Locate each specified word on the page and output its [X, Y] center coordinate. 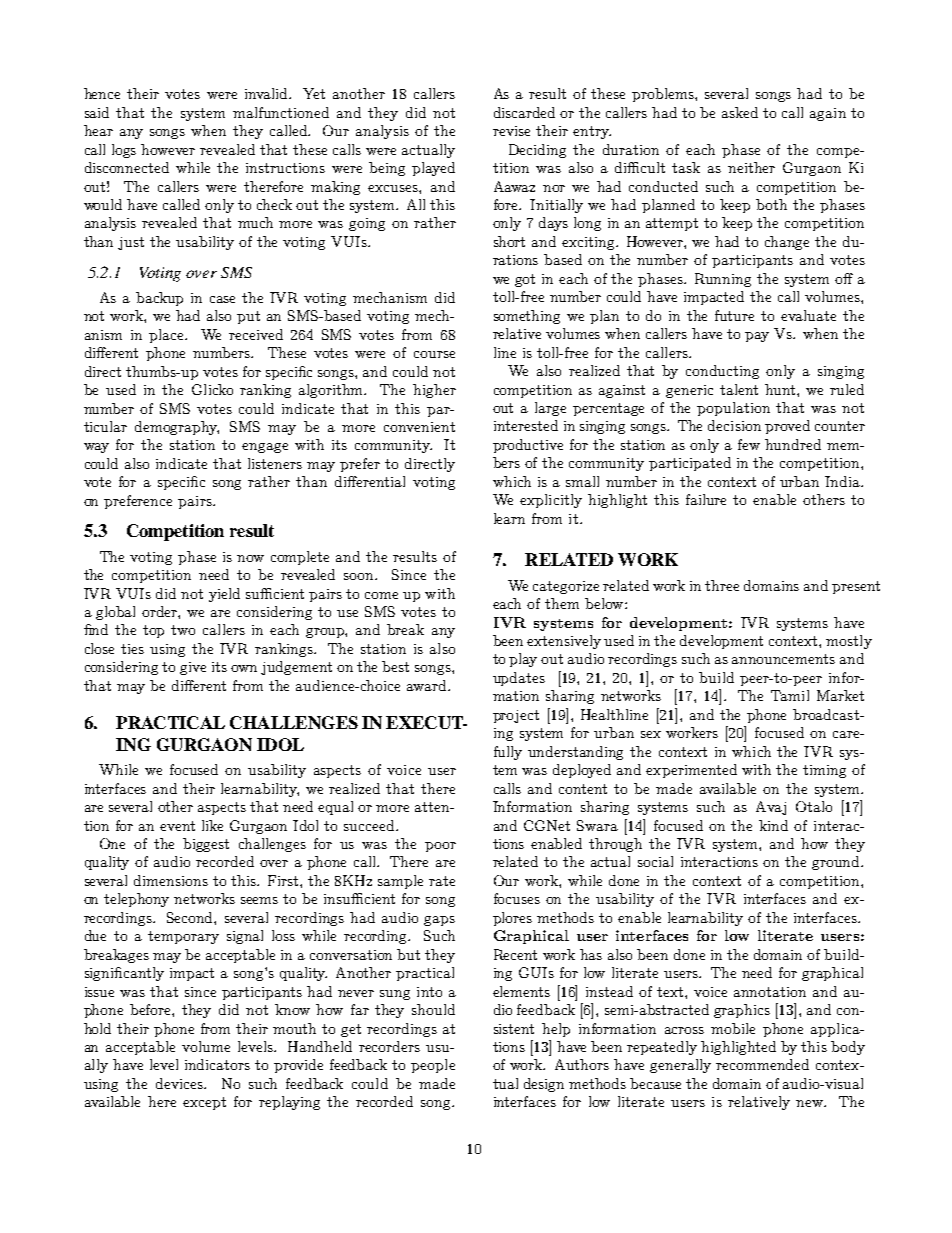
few [749, 444]
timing [824, 771]
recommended [762, 1064]
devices [181, 1083]
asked [740, 112]
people [433, 1066]
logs [124, 151]
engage [265, 448]
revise [511, 131]
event [177, 826]
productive [528, 446]
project [516, 716]
